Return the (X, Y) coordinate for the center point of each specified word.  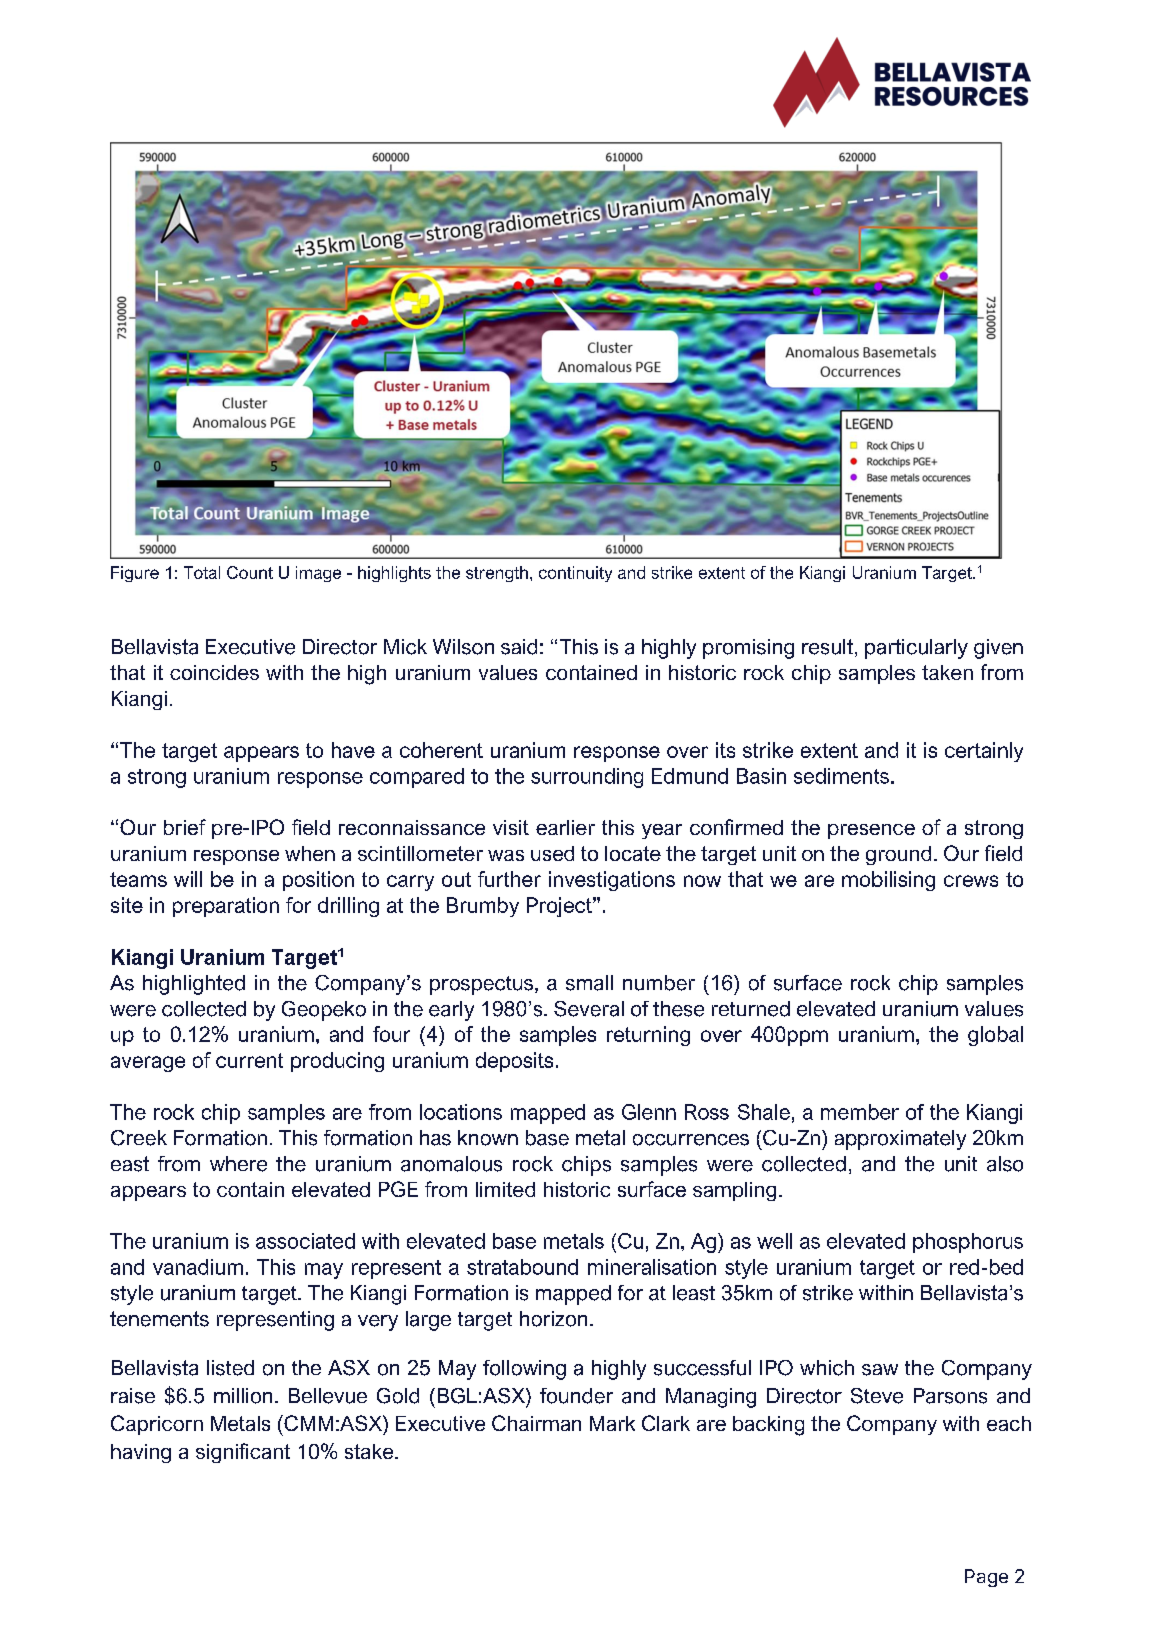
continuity (575, 574)
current (249, 1060)
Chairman (536, 1423)
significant (243, 1453)
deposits (514, 1062)
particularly (916, 649)
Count (250, 572)
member (860, 1112)
